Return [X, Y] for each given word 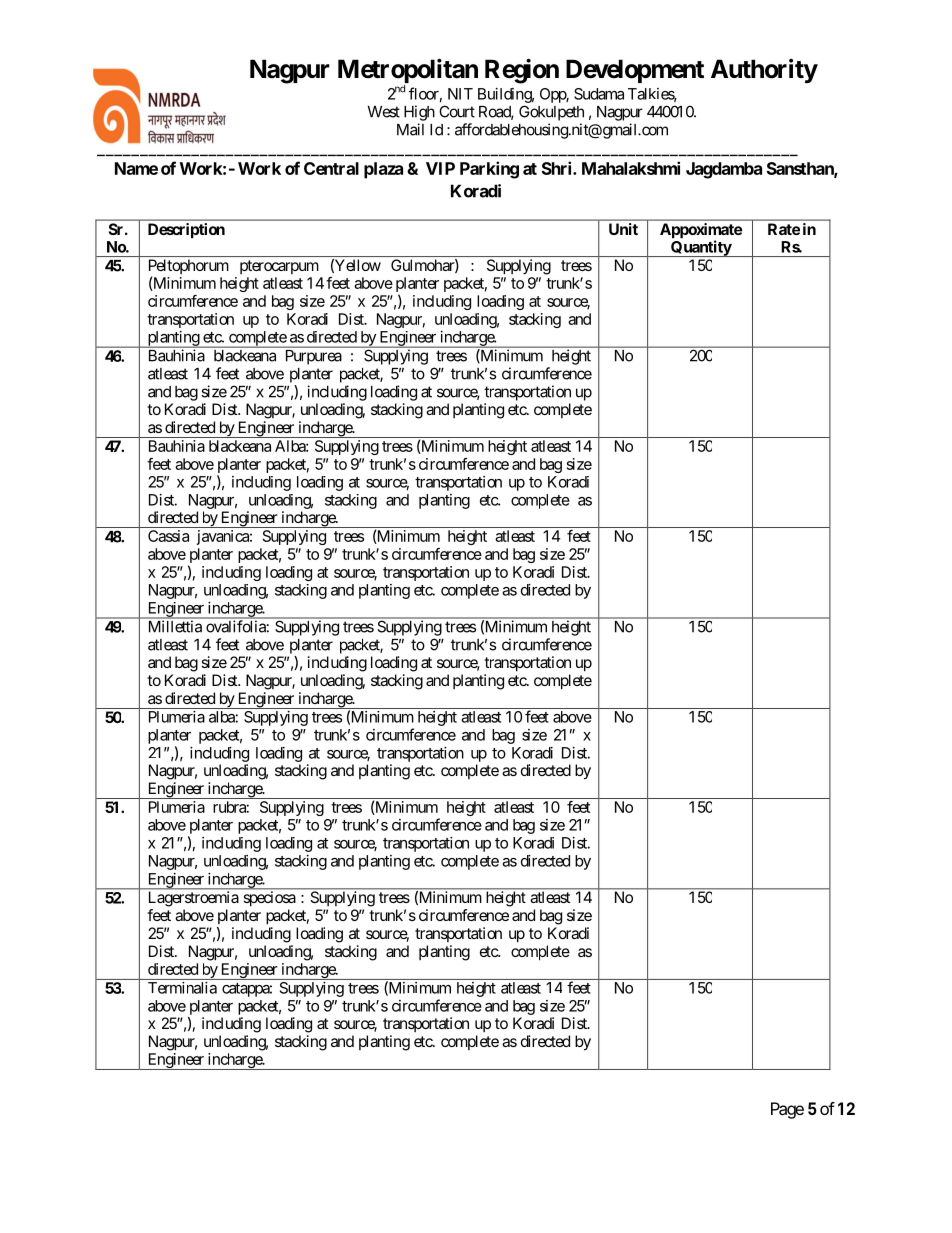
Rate [784, 229]
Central [331, 168]
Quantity [701, 248]
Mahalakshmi [631, 168]
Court [457, 111]
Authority [764, 71]
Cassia [168, 536]
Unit [623, 229]
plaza [383, 170]
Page [787, 1110]
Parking [489, 170]
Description [186, 231]
